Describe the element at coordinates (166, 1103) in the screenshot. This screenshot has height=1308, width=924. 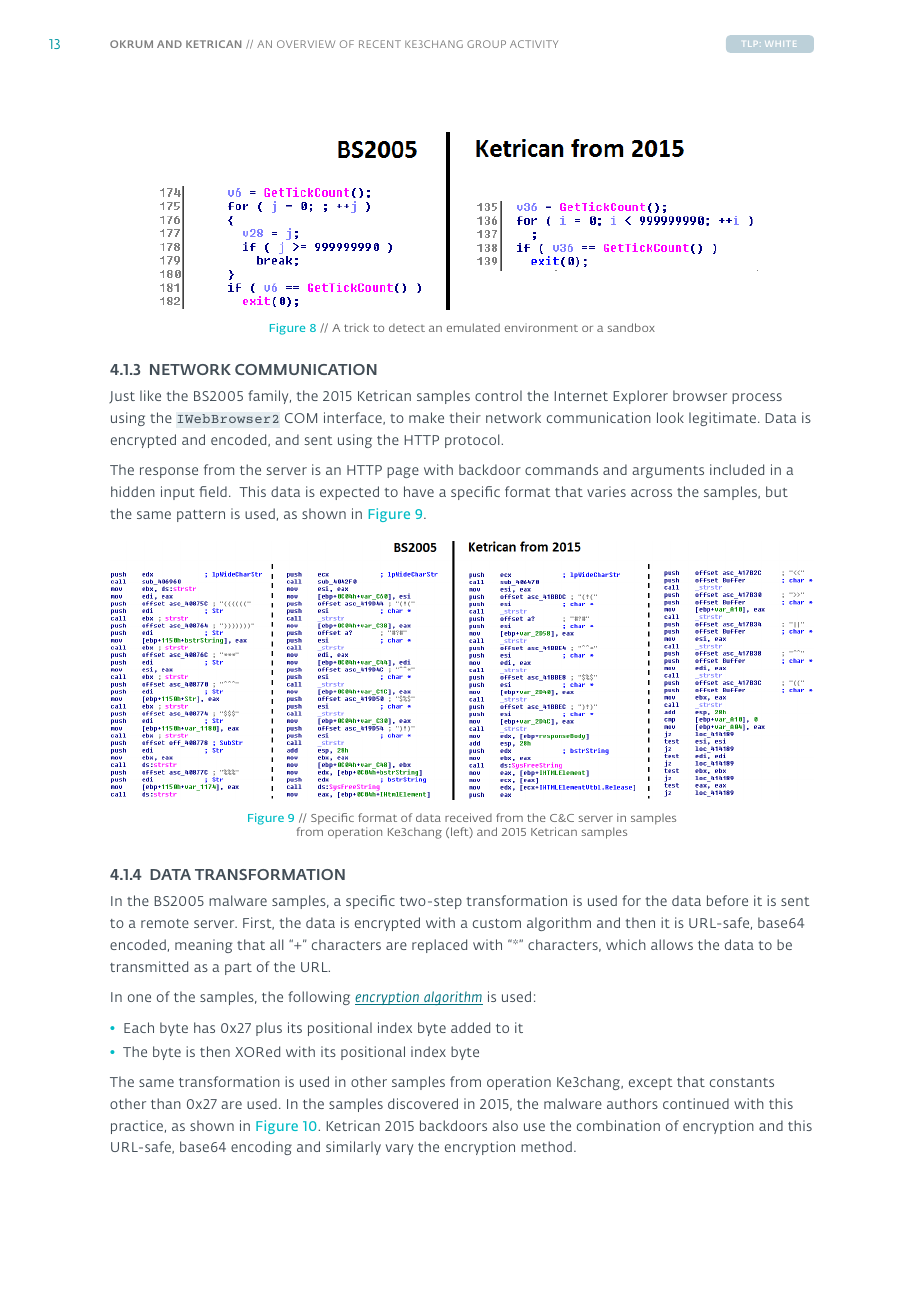
I see `than` at that location.
